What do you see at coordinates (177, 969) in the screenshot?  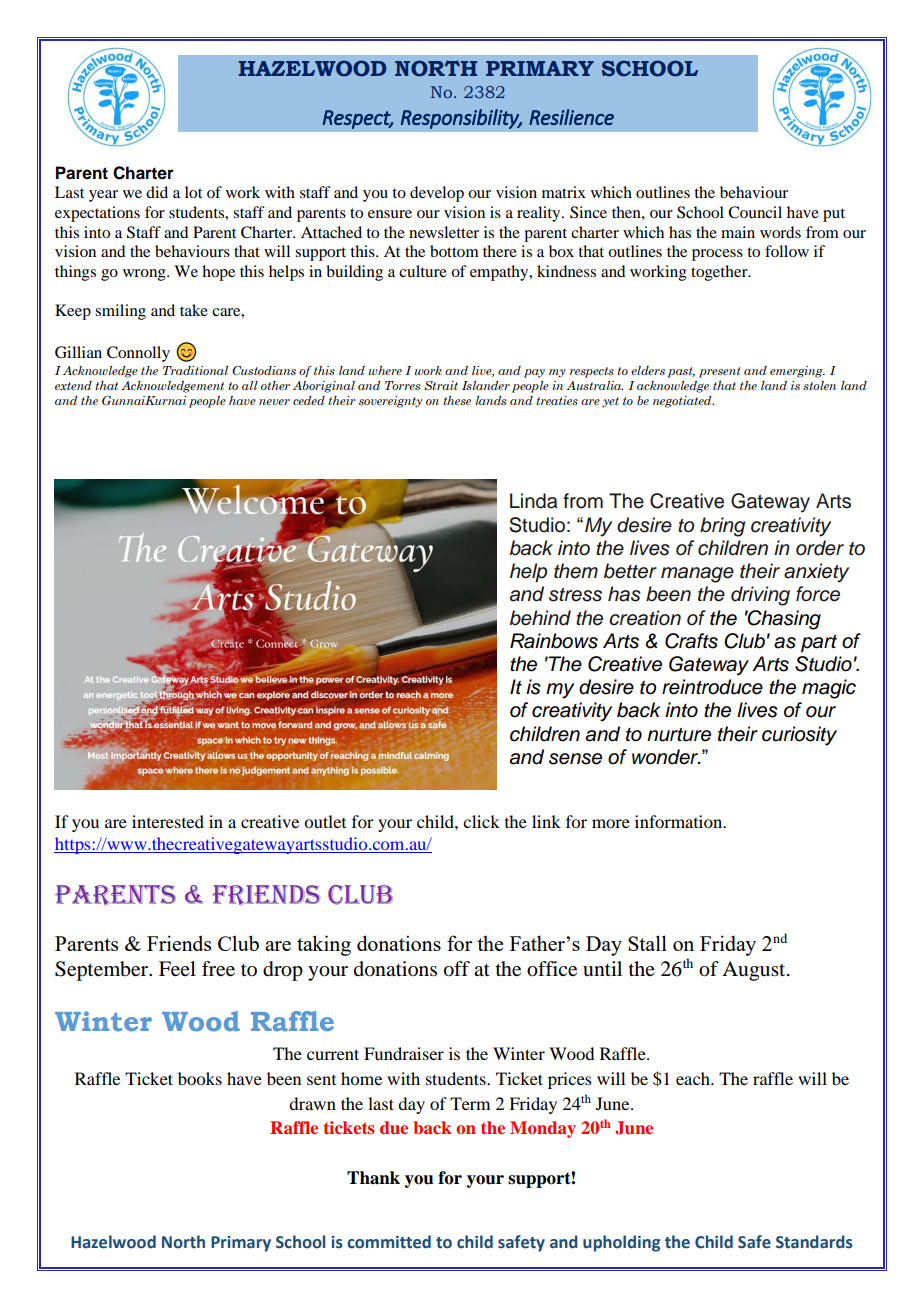 I see `Feel` at bounding box center [177, 969].
